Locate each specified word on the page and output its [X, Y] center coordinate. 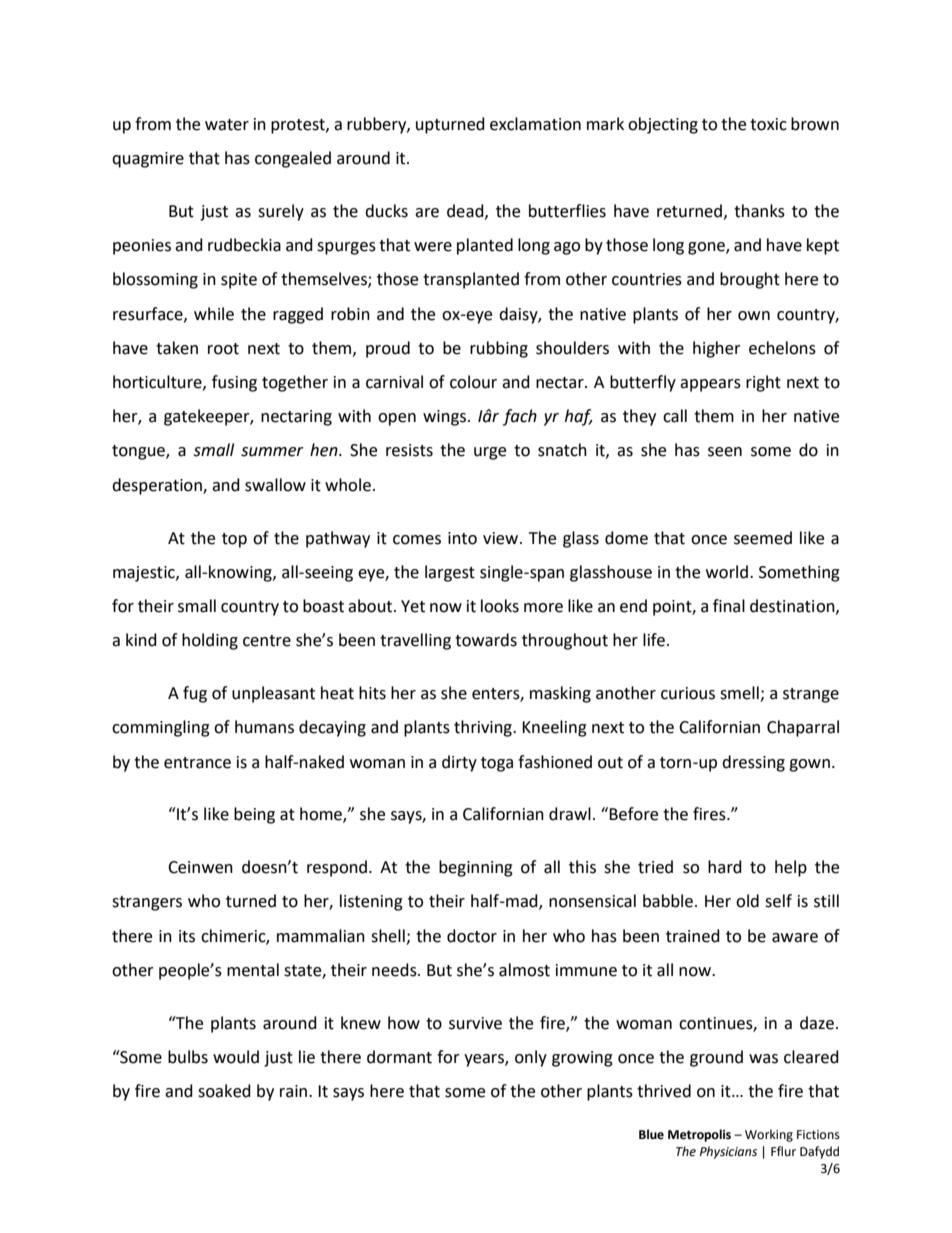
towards [486, 640]
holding [210, 641]
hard [725, 867]
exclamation [535, 124]
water [227, 125]
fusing [234, 383]
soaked [224, 1091]
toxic [768, 124]
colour [473, 382]
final [729, 606]
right [763, 383]
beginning [476, 868]
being [254, 815]
